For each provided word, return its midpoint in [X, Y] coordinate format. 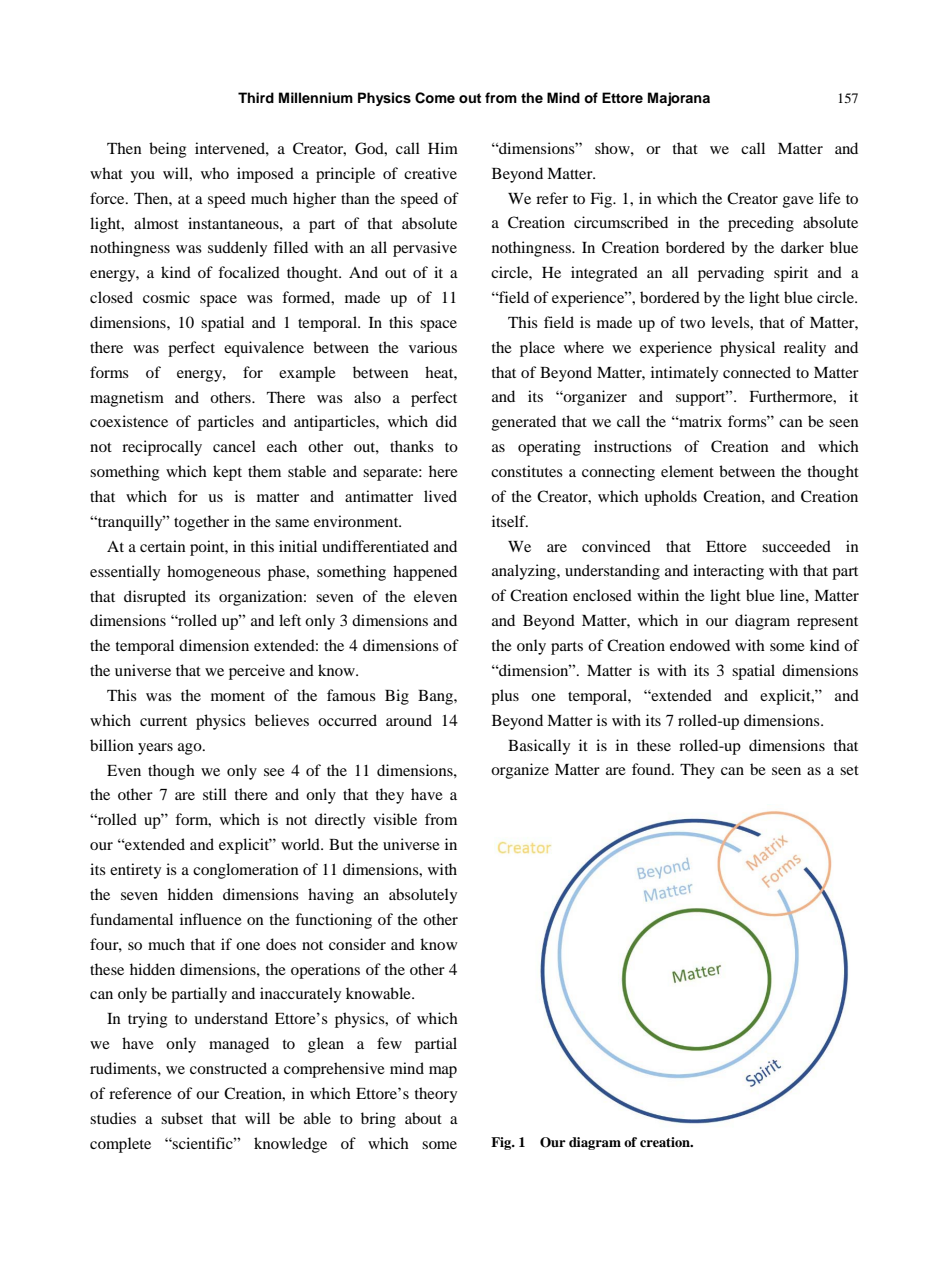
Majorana [679, 99]
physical [747, 349]
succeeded [796, 546]
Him [443, 148]
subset [182, 1118]
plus [505, 697]
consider [357, 944]
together [201, 523]
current [163, 721]
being [167, 150]
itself [510, 521]
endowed [700, 645]
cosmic [166, 297]
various [433, 347]
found [652, 769]
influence [211, 919]
